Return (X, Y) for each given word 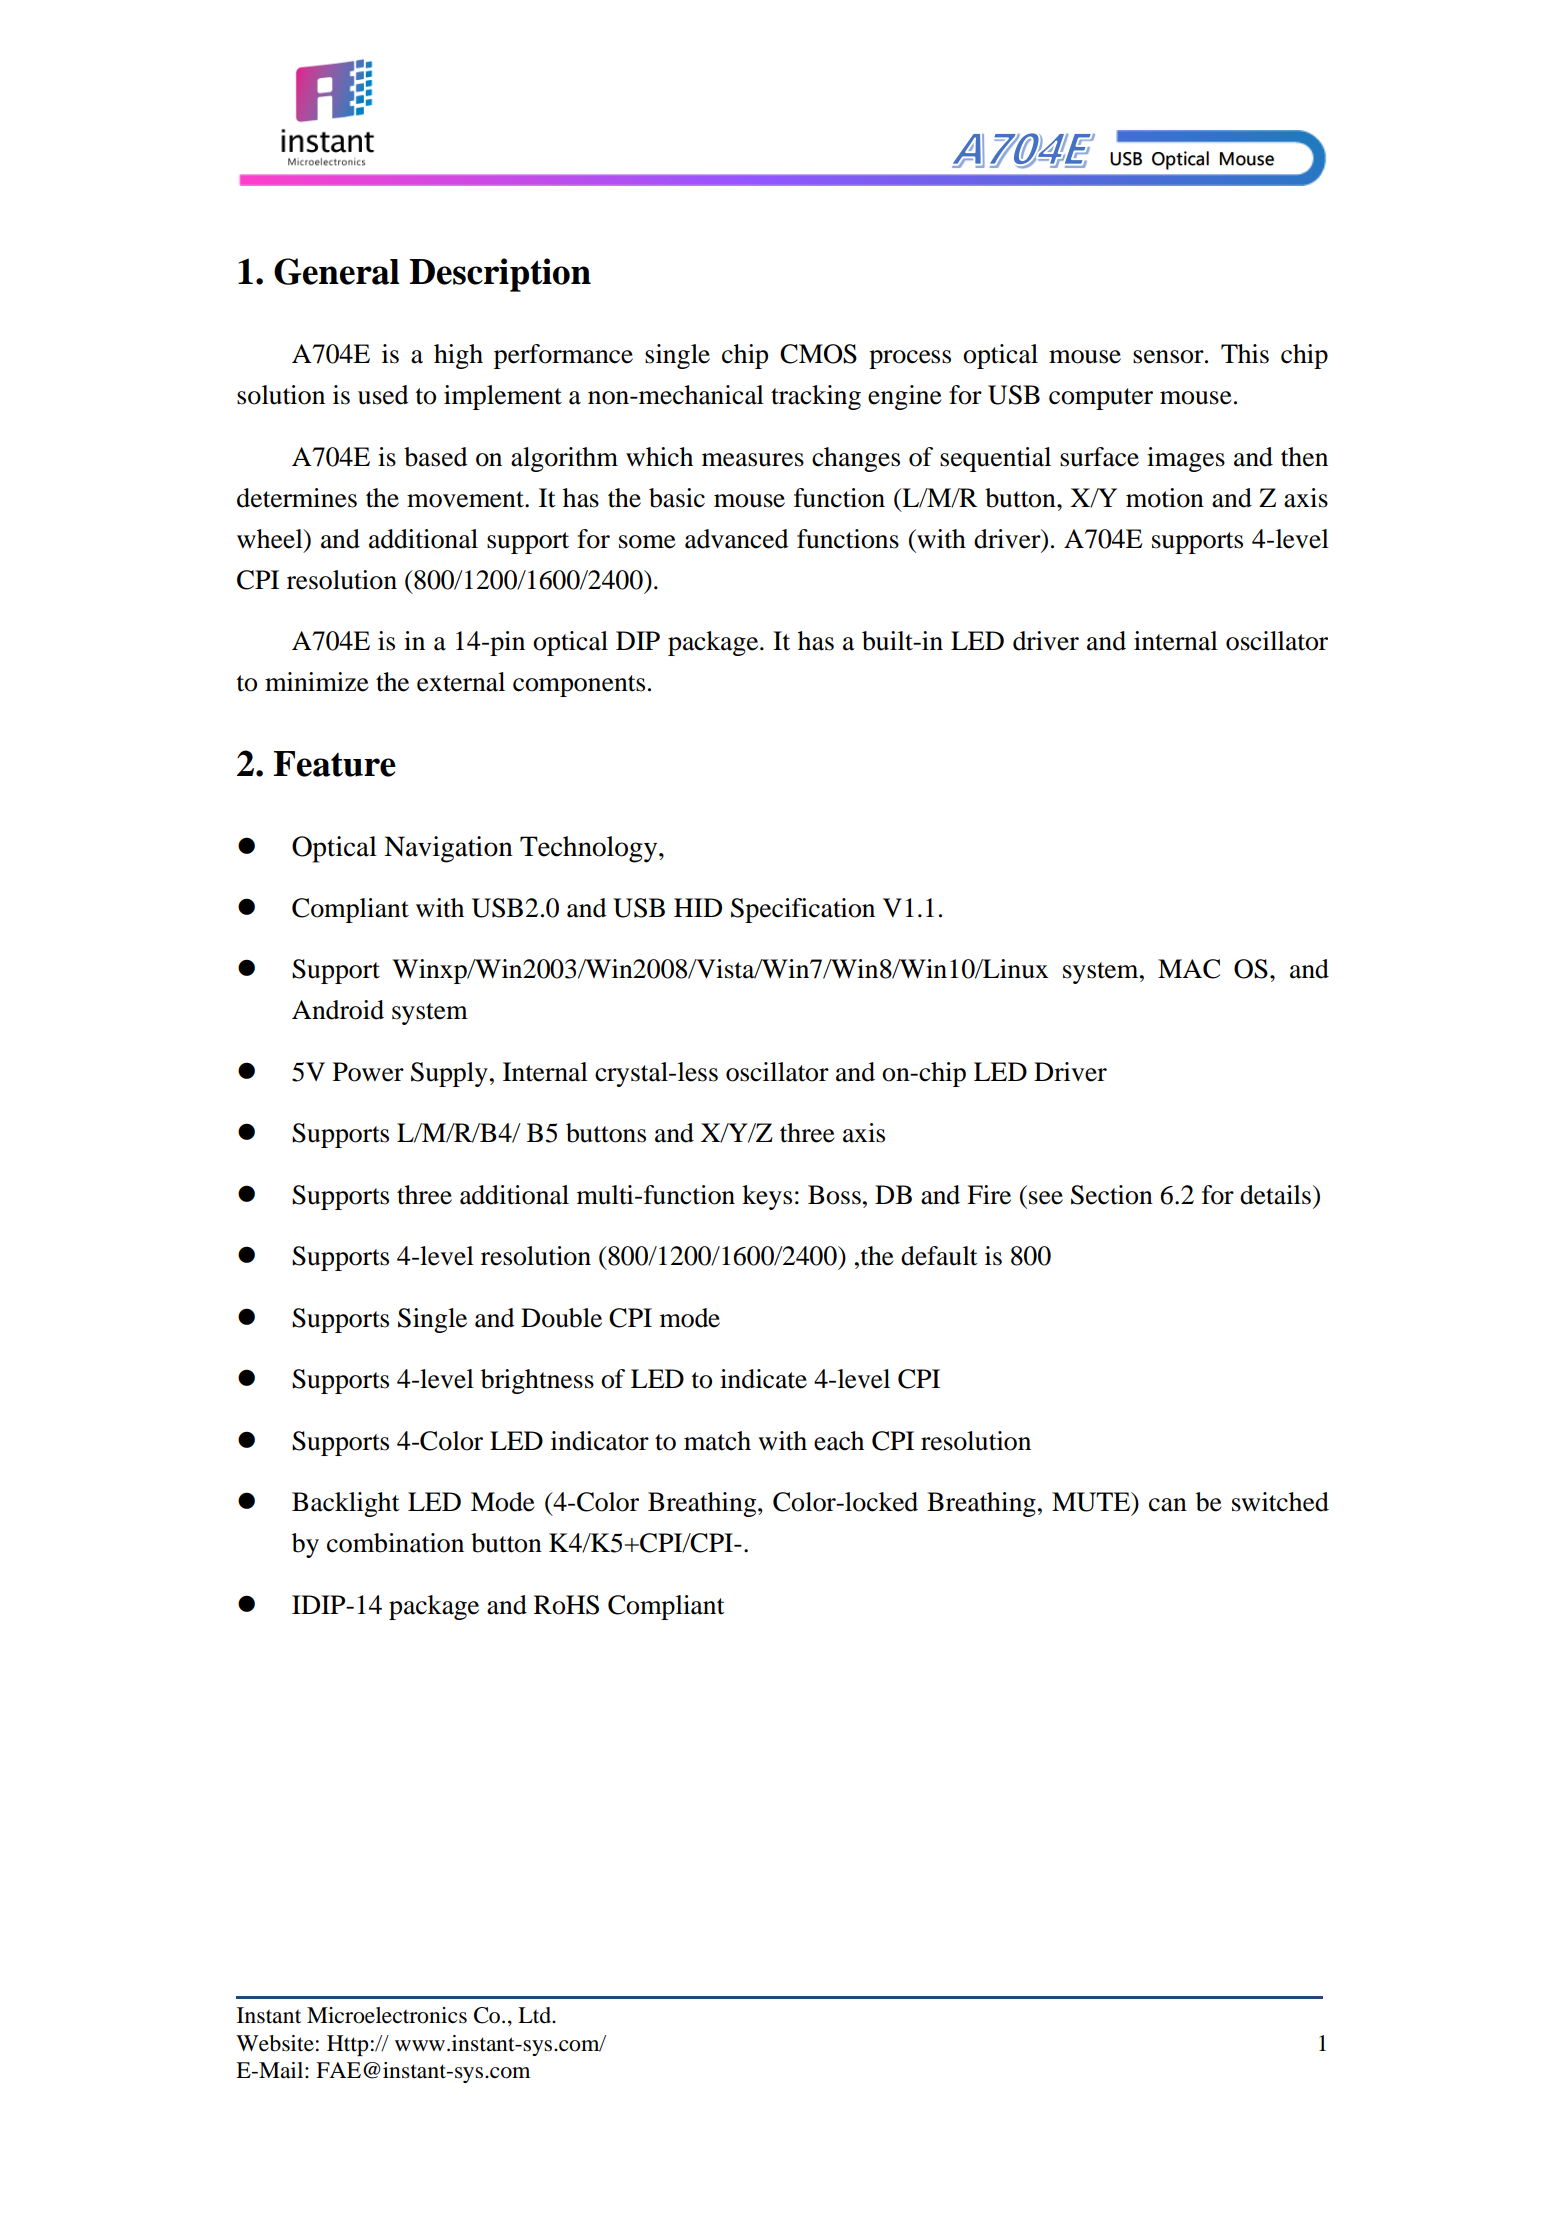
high (458, 356)
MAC (1189, 969)
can (1168, 1505)
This (1245, 354)
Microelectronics (387, 2015)
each (839, 1441)
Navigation (448, 849)
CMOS (818, 354)
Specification (803, 910)
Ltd (536, 2015)
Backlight (346, 1504)
